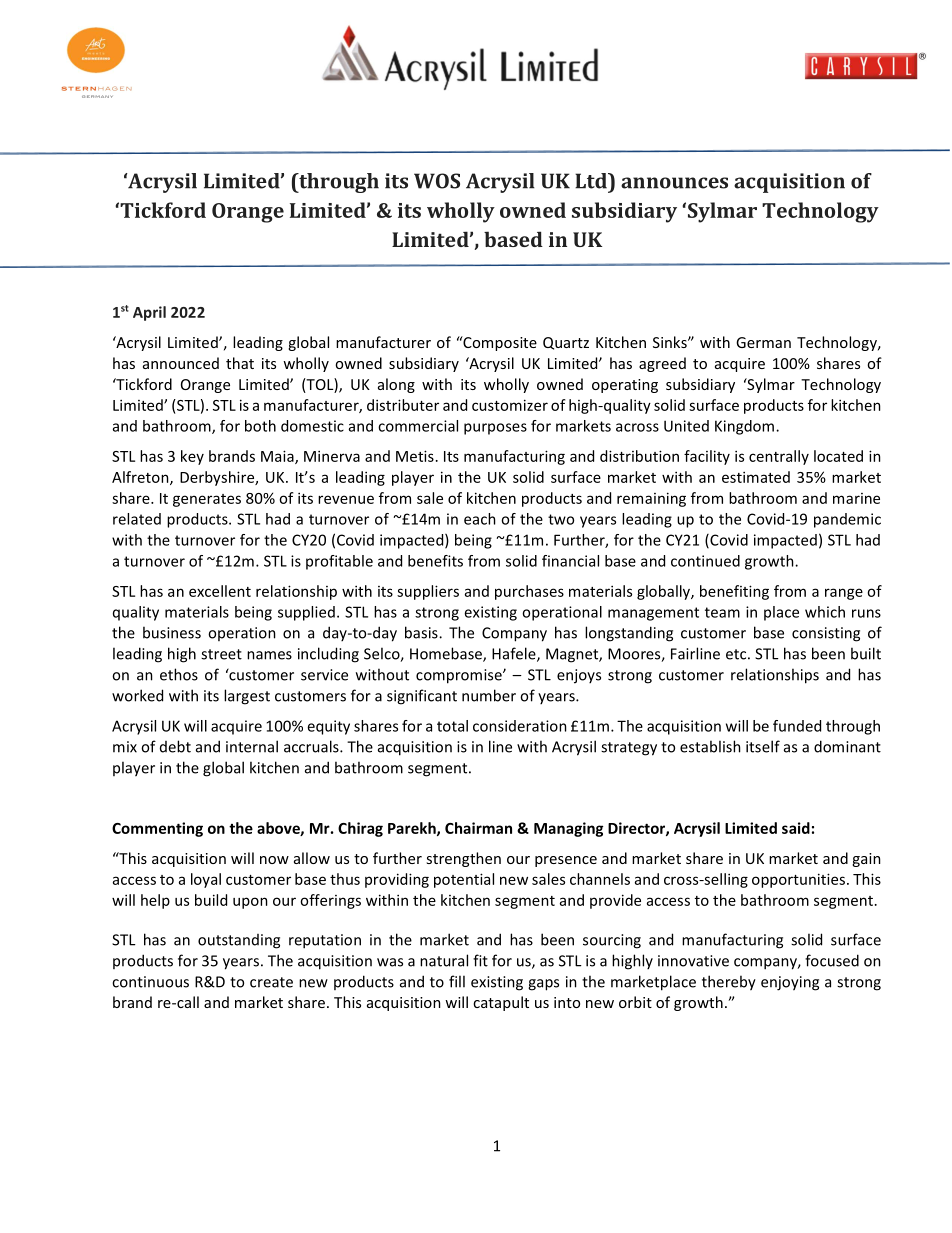 The height and width of the document is (1233, 952). What do you see at coordinates (510, 405) in the document?
I see `customizer` at bounding box center [510, 405].
